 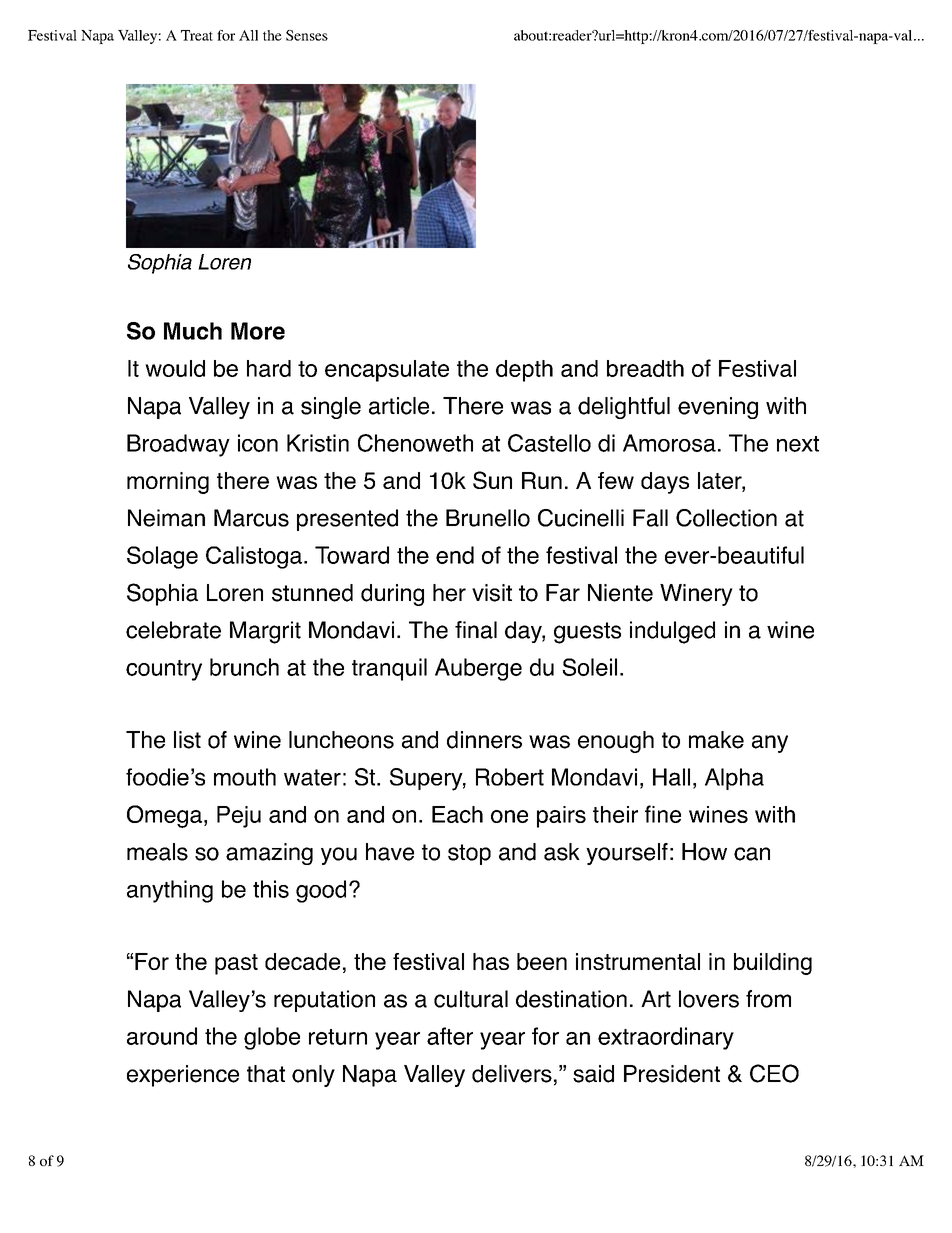 What do you see at coordinates (455, 555) in the image?
I see `end` at bounding box center [455, 555].
